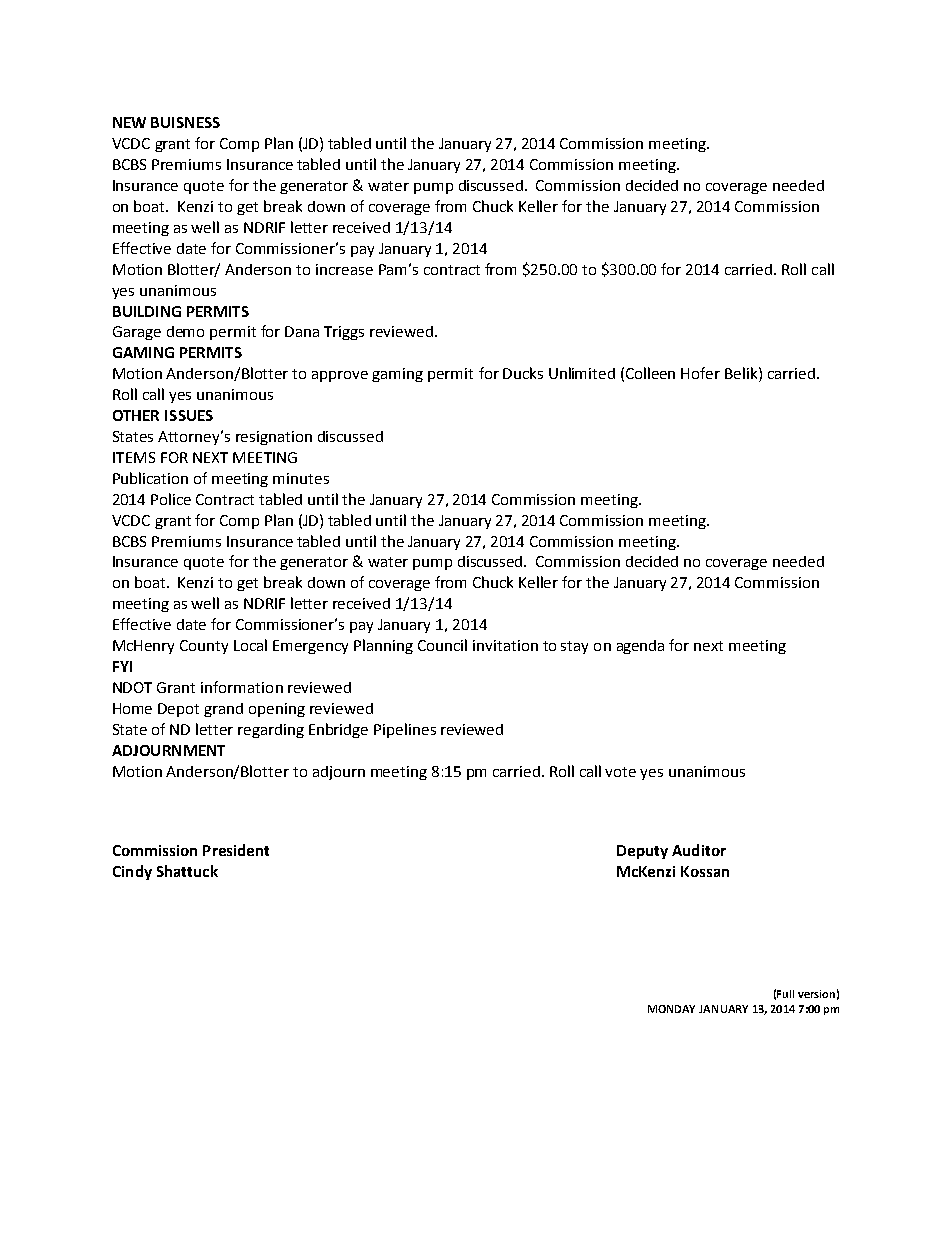 The image size is (952, 1233). What do you see at coordinates (178, 710) in the document?
I see `Depot` at bounding box center [178, 710].
